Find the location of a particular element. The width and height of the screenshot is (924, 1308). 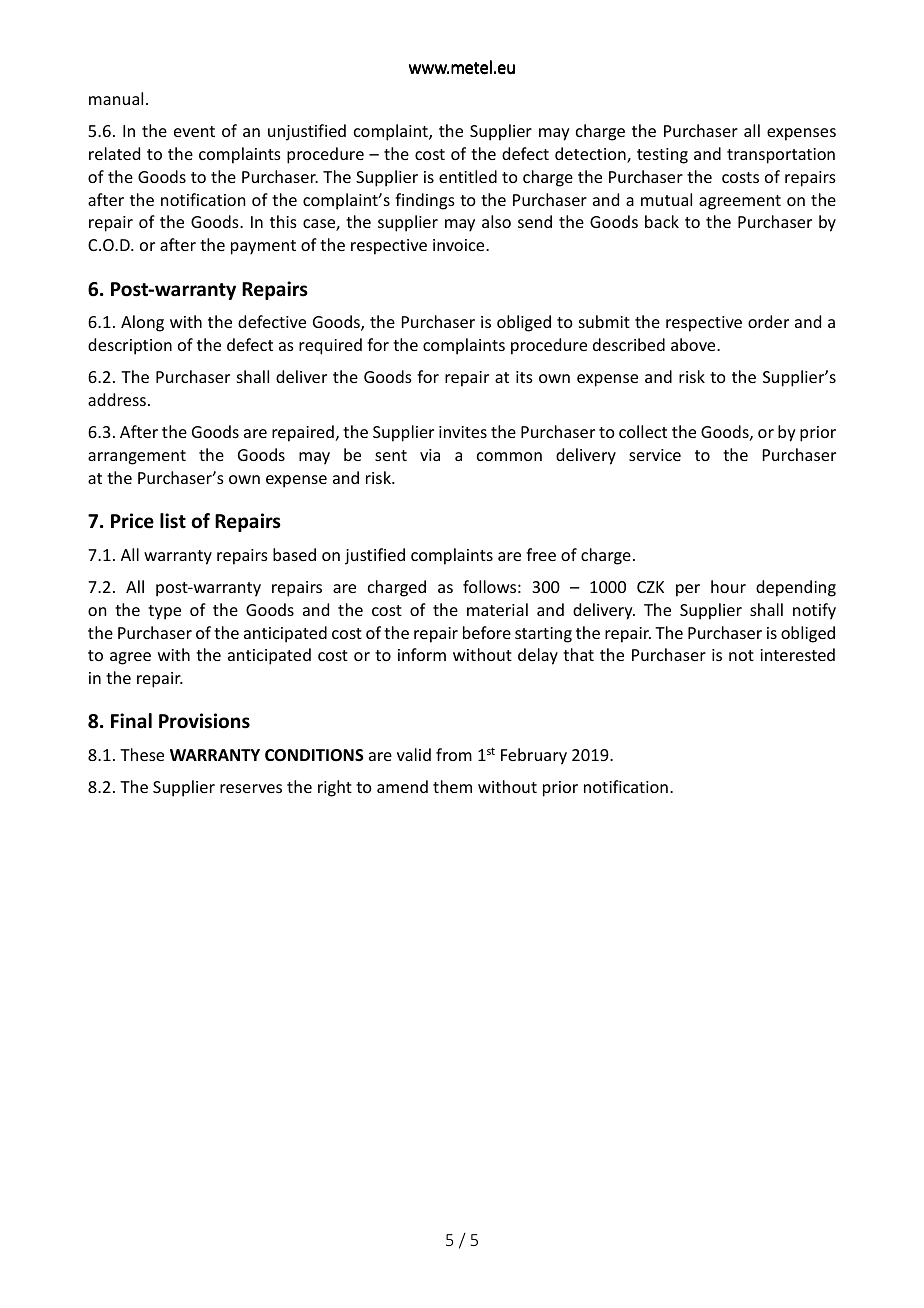

type is located at coordinates (164, 612).
